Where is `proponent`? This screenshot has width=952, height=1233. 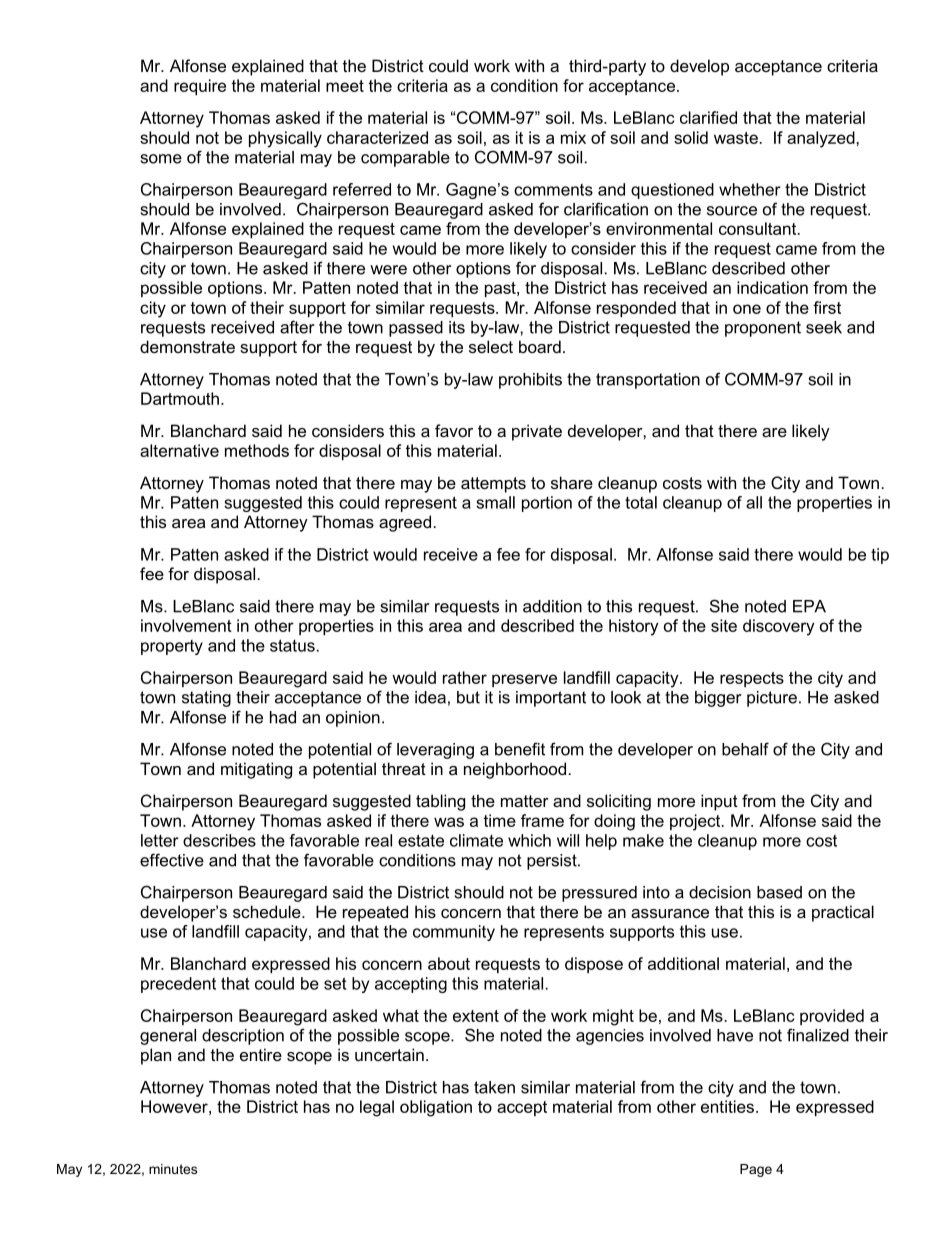
proponent is located at coordinates (763, 329).
